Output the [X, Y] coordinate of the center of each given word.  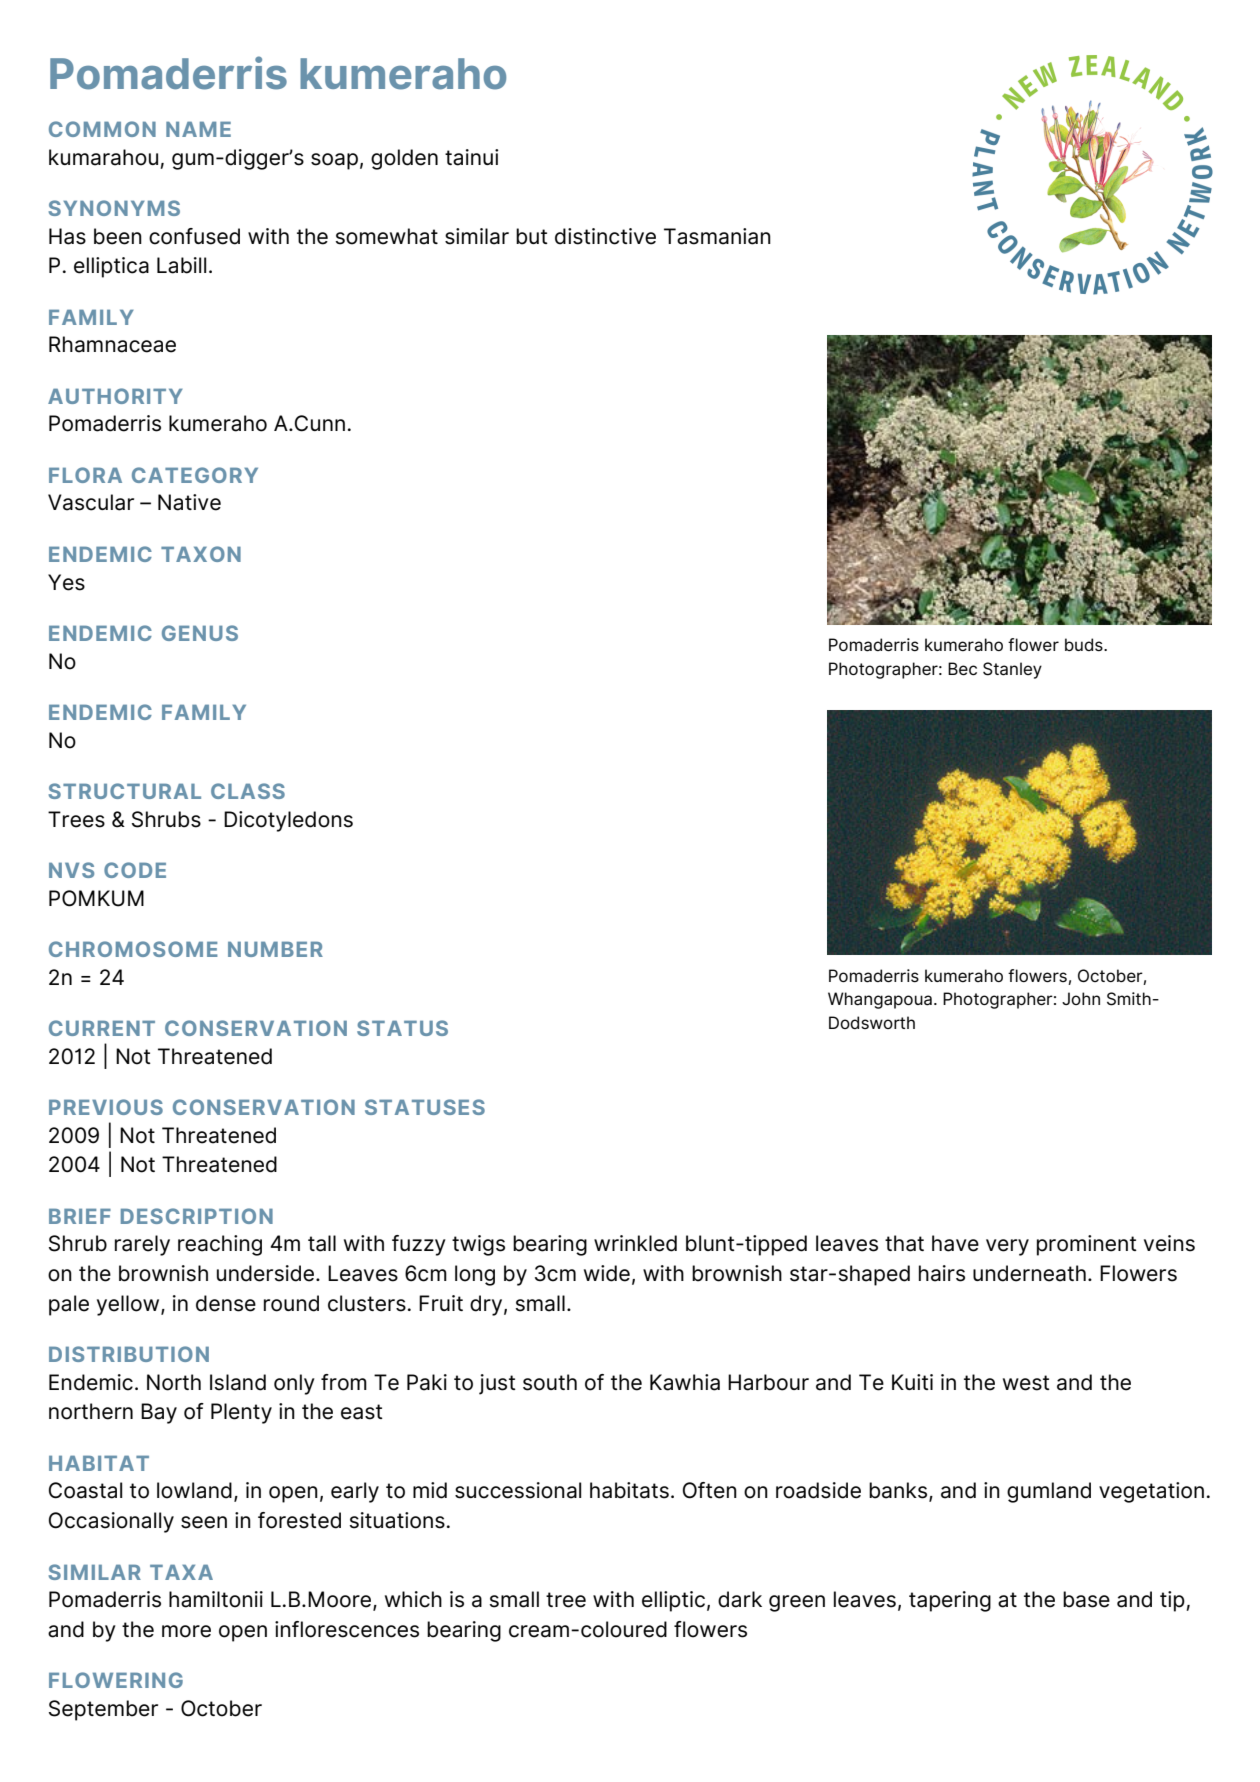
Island [238, 1382]
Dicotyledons [288, 821]
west [1026, 1383]
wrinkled [635, 1243]
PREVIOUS [106, 1107]
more [186, 1631]
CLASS [248, 791]
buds [1085, 644]
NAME [198, 129]
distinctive [605, 236]
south [550, 1382]
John [1081, 998]
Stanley [1012, 670]
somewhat [387, 236]
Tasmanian [717, 236]
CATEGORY [195, 475]
